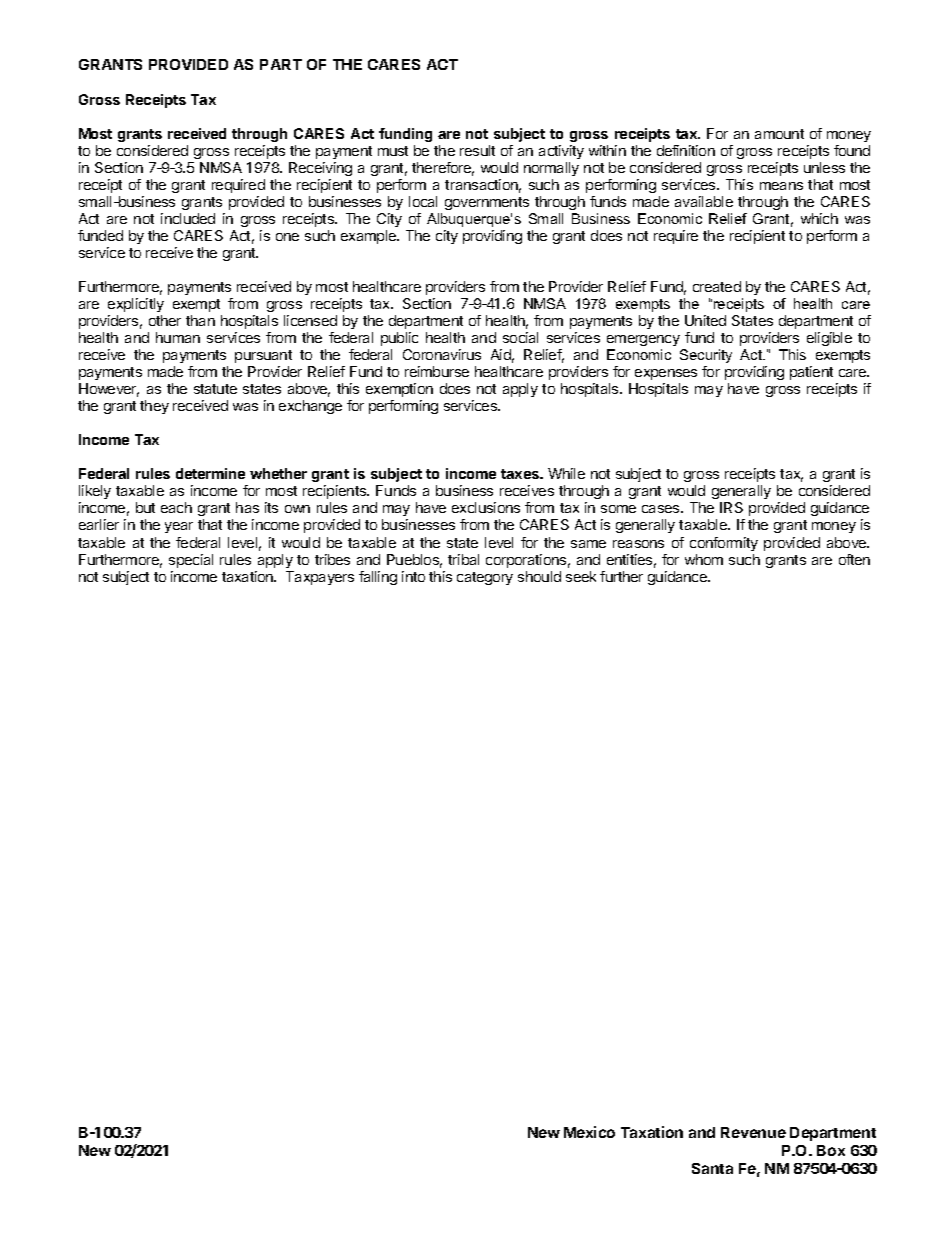 This screenshot has width=952, height=1233. I want to click on exclusions, so click(486, 507).
